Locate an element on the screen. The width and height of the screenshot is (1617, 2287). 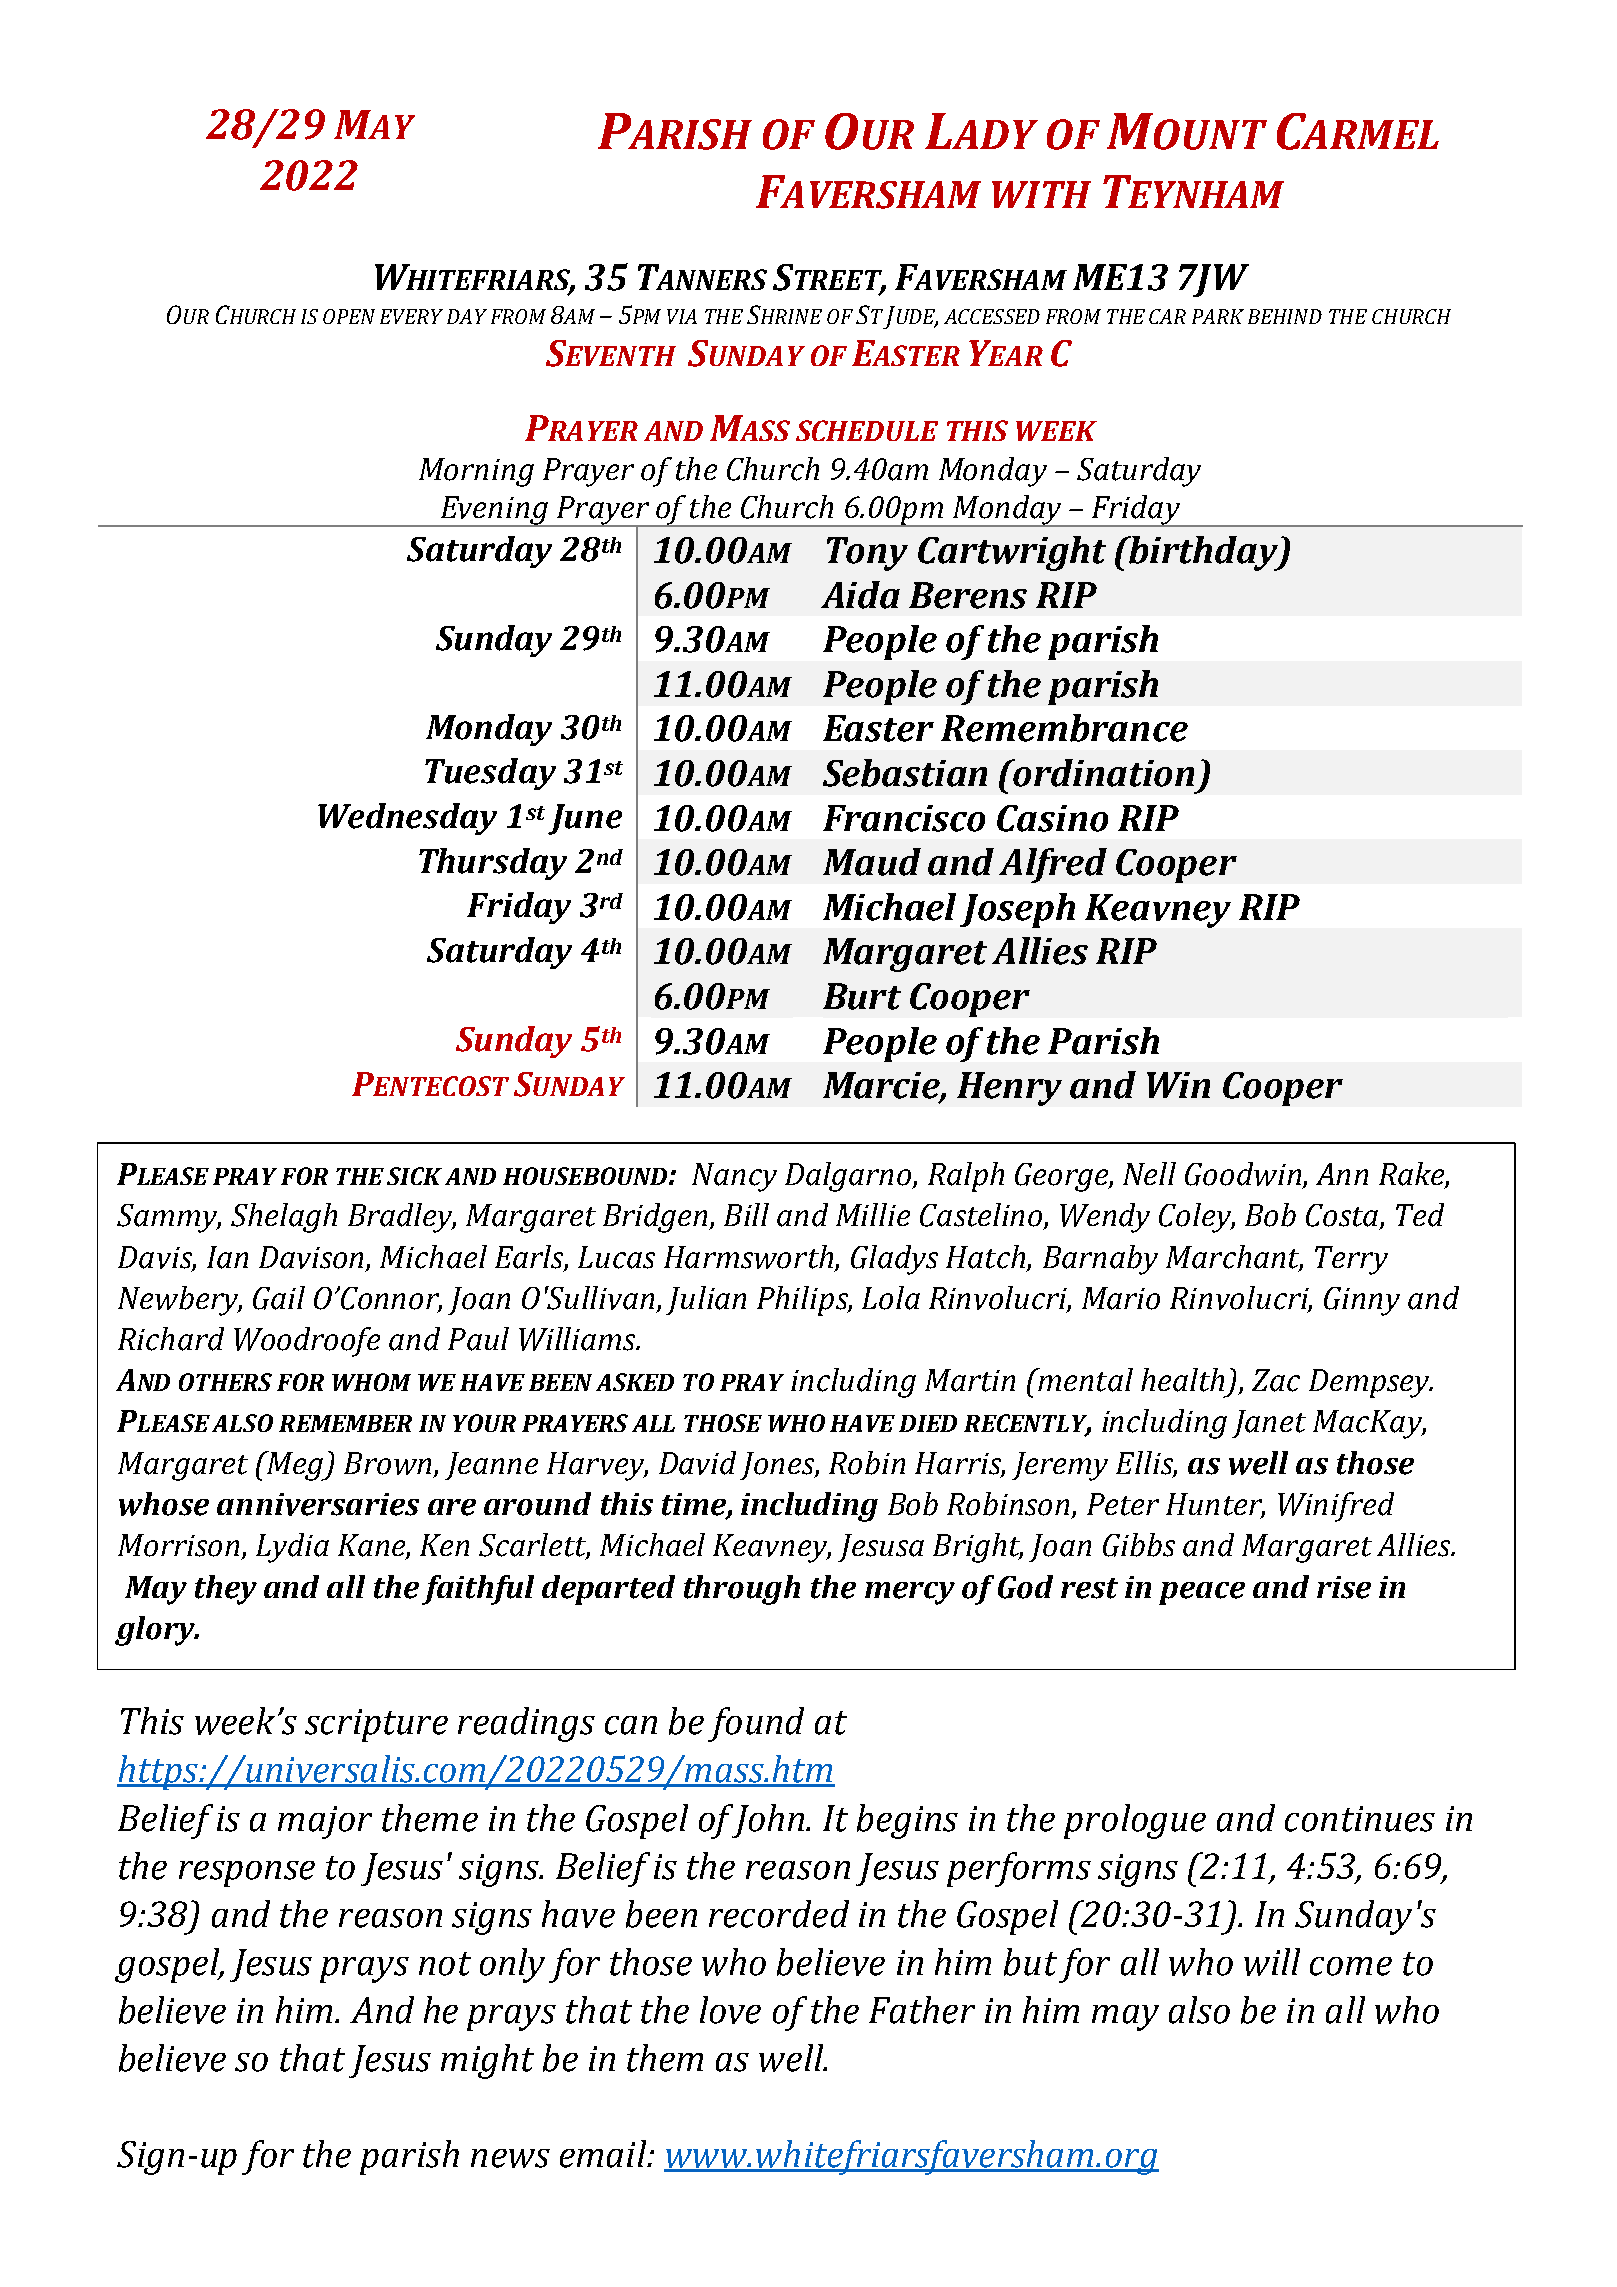
love is located at coordinates (730, 2010).
